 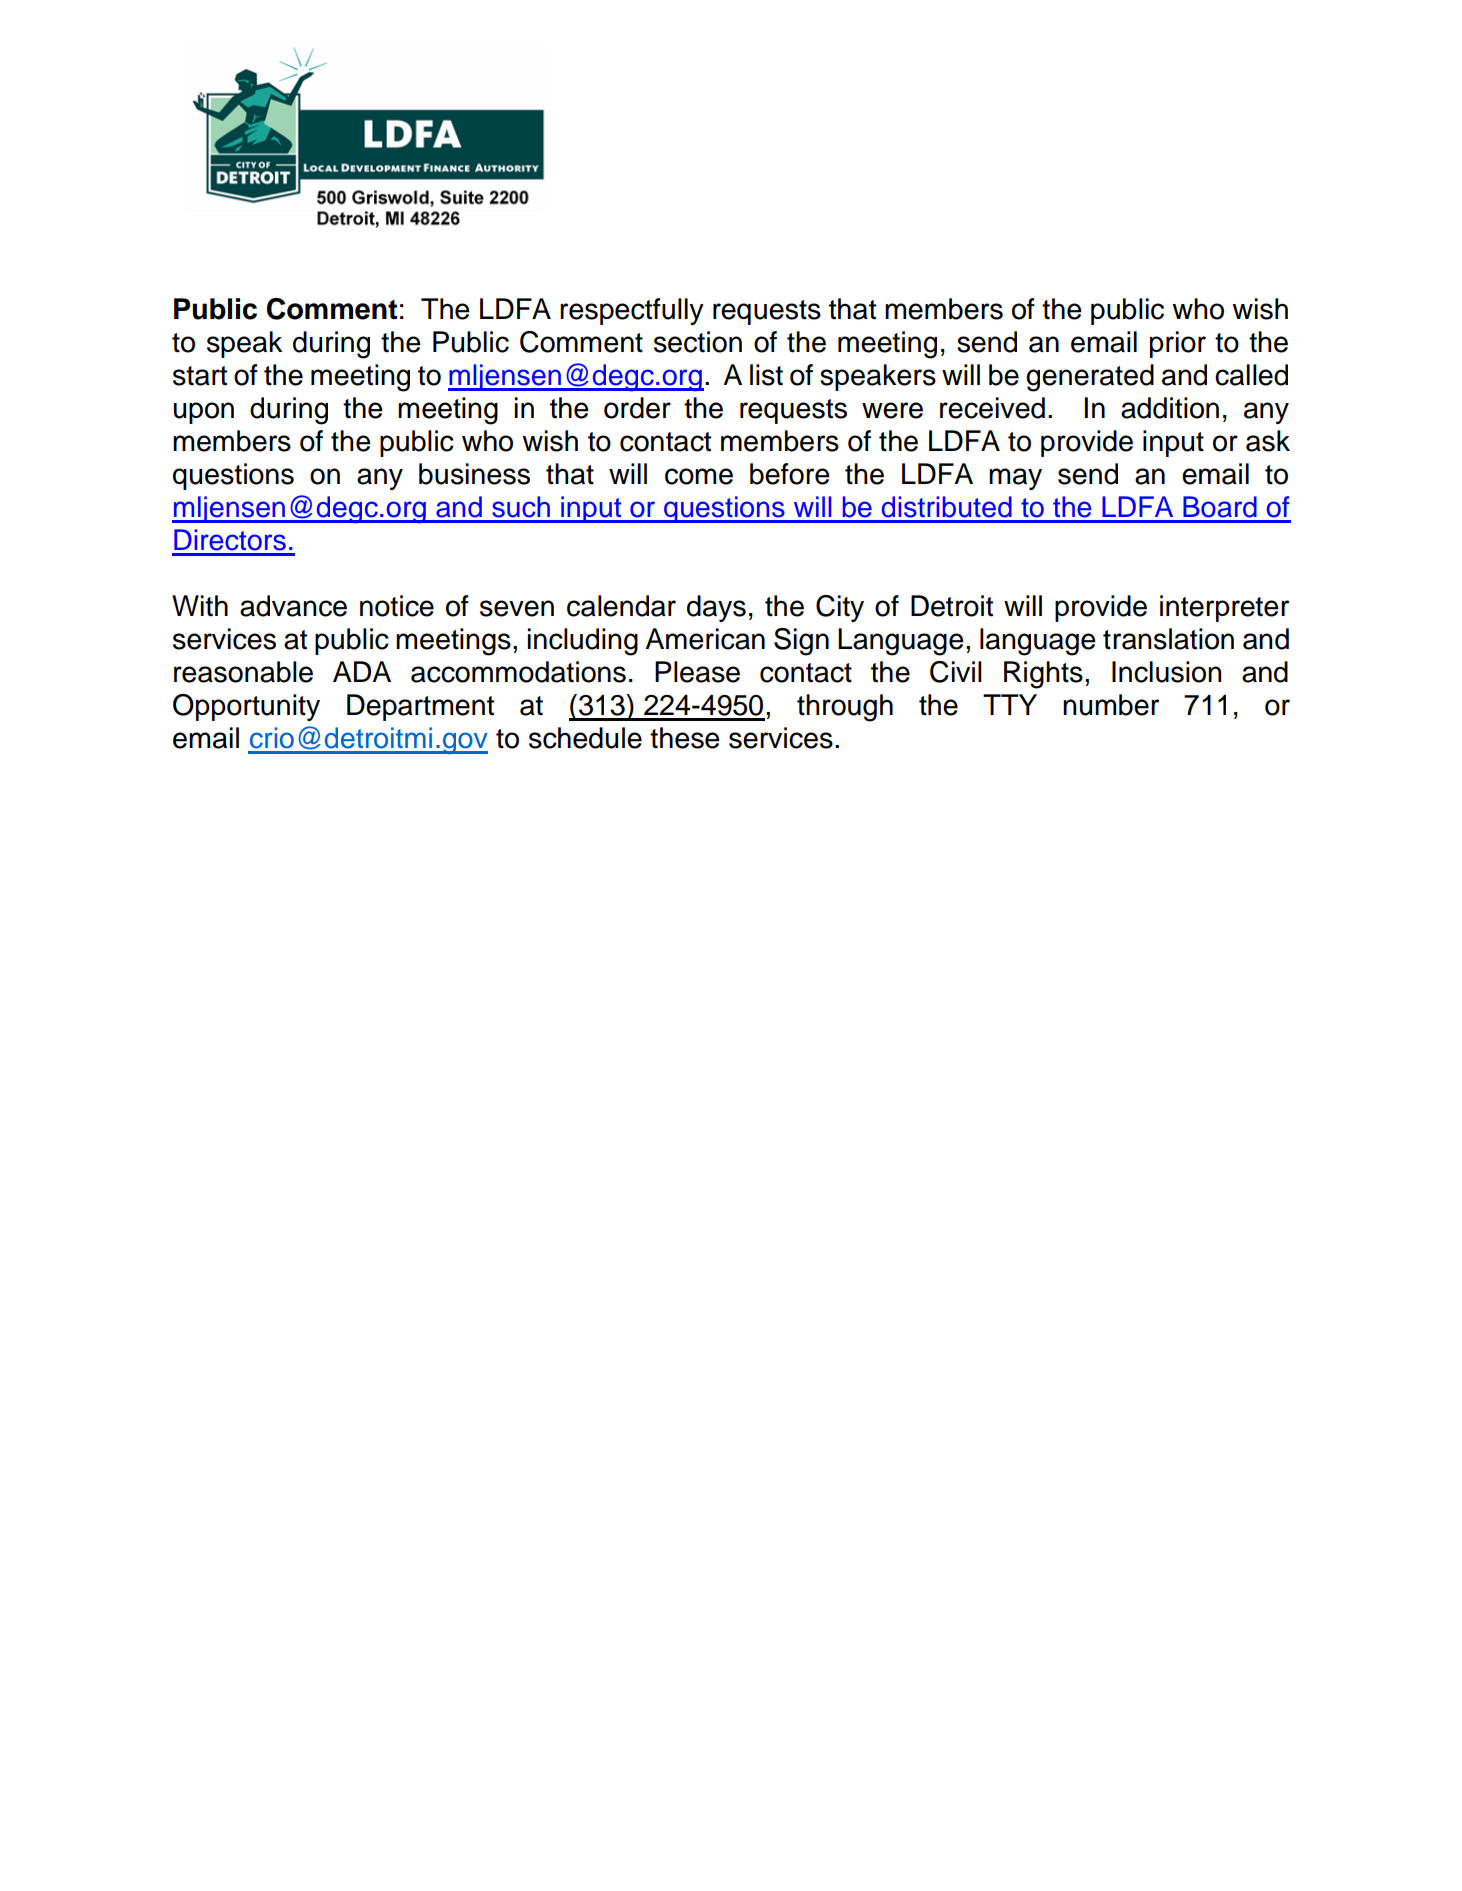 What do you see at coordinates (790, 474) in the document?
I see `before` at bounding box center [790, 474].
